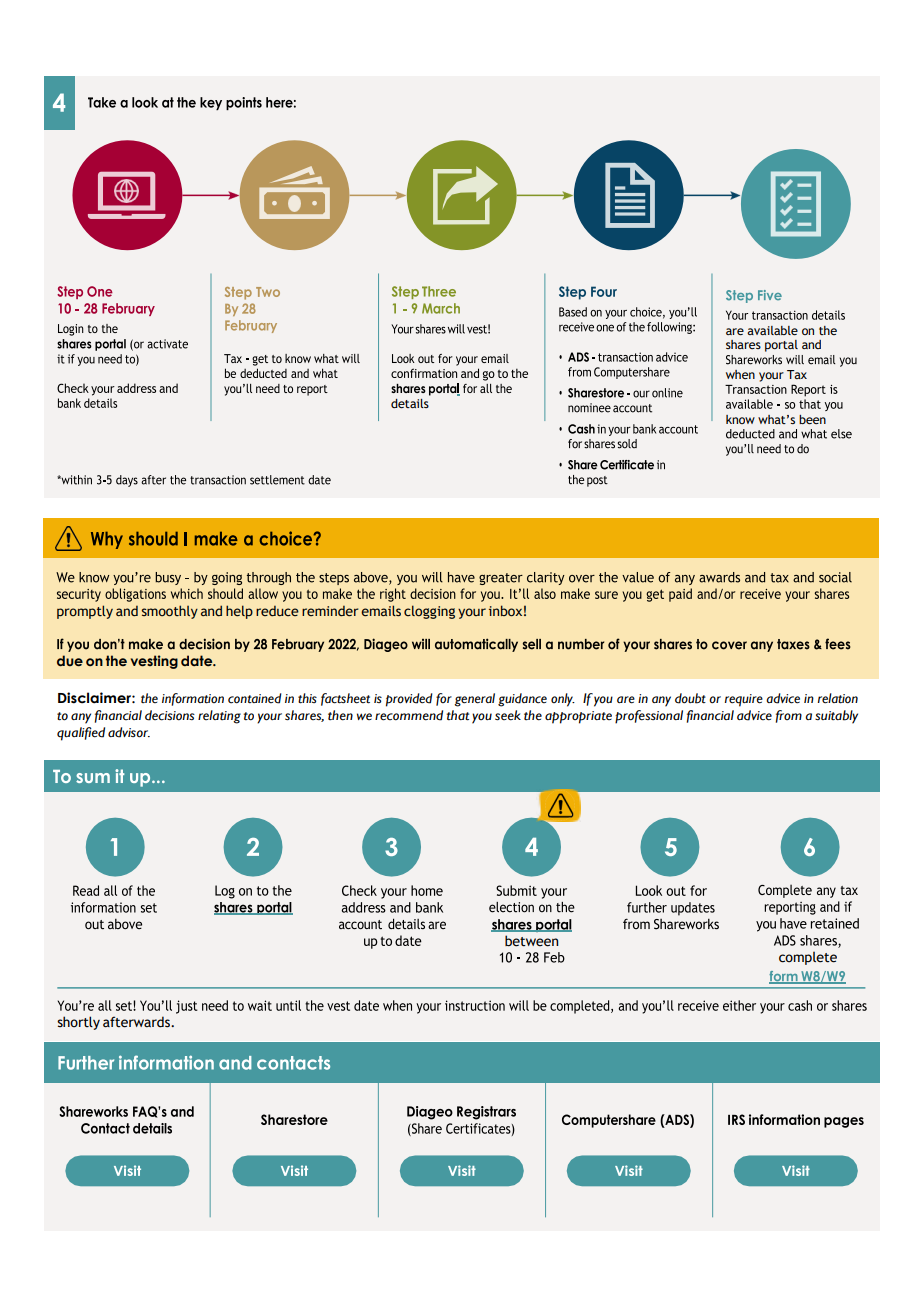 Image resolution: width=924 pixels, height=1307 pixels. What do you see at coordinates (410, 403) in the screenshot?
I see `details` at bounding box center [410, 403].
